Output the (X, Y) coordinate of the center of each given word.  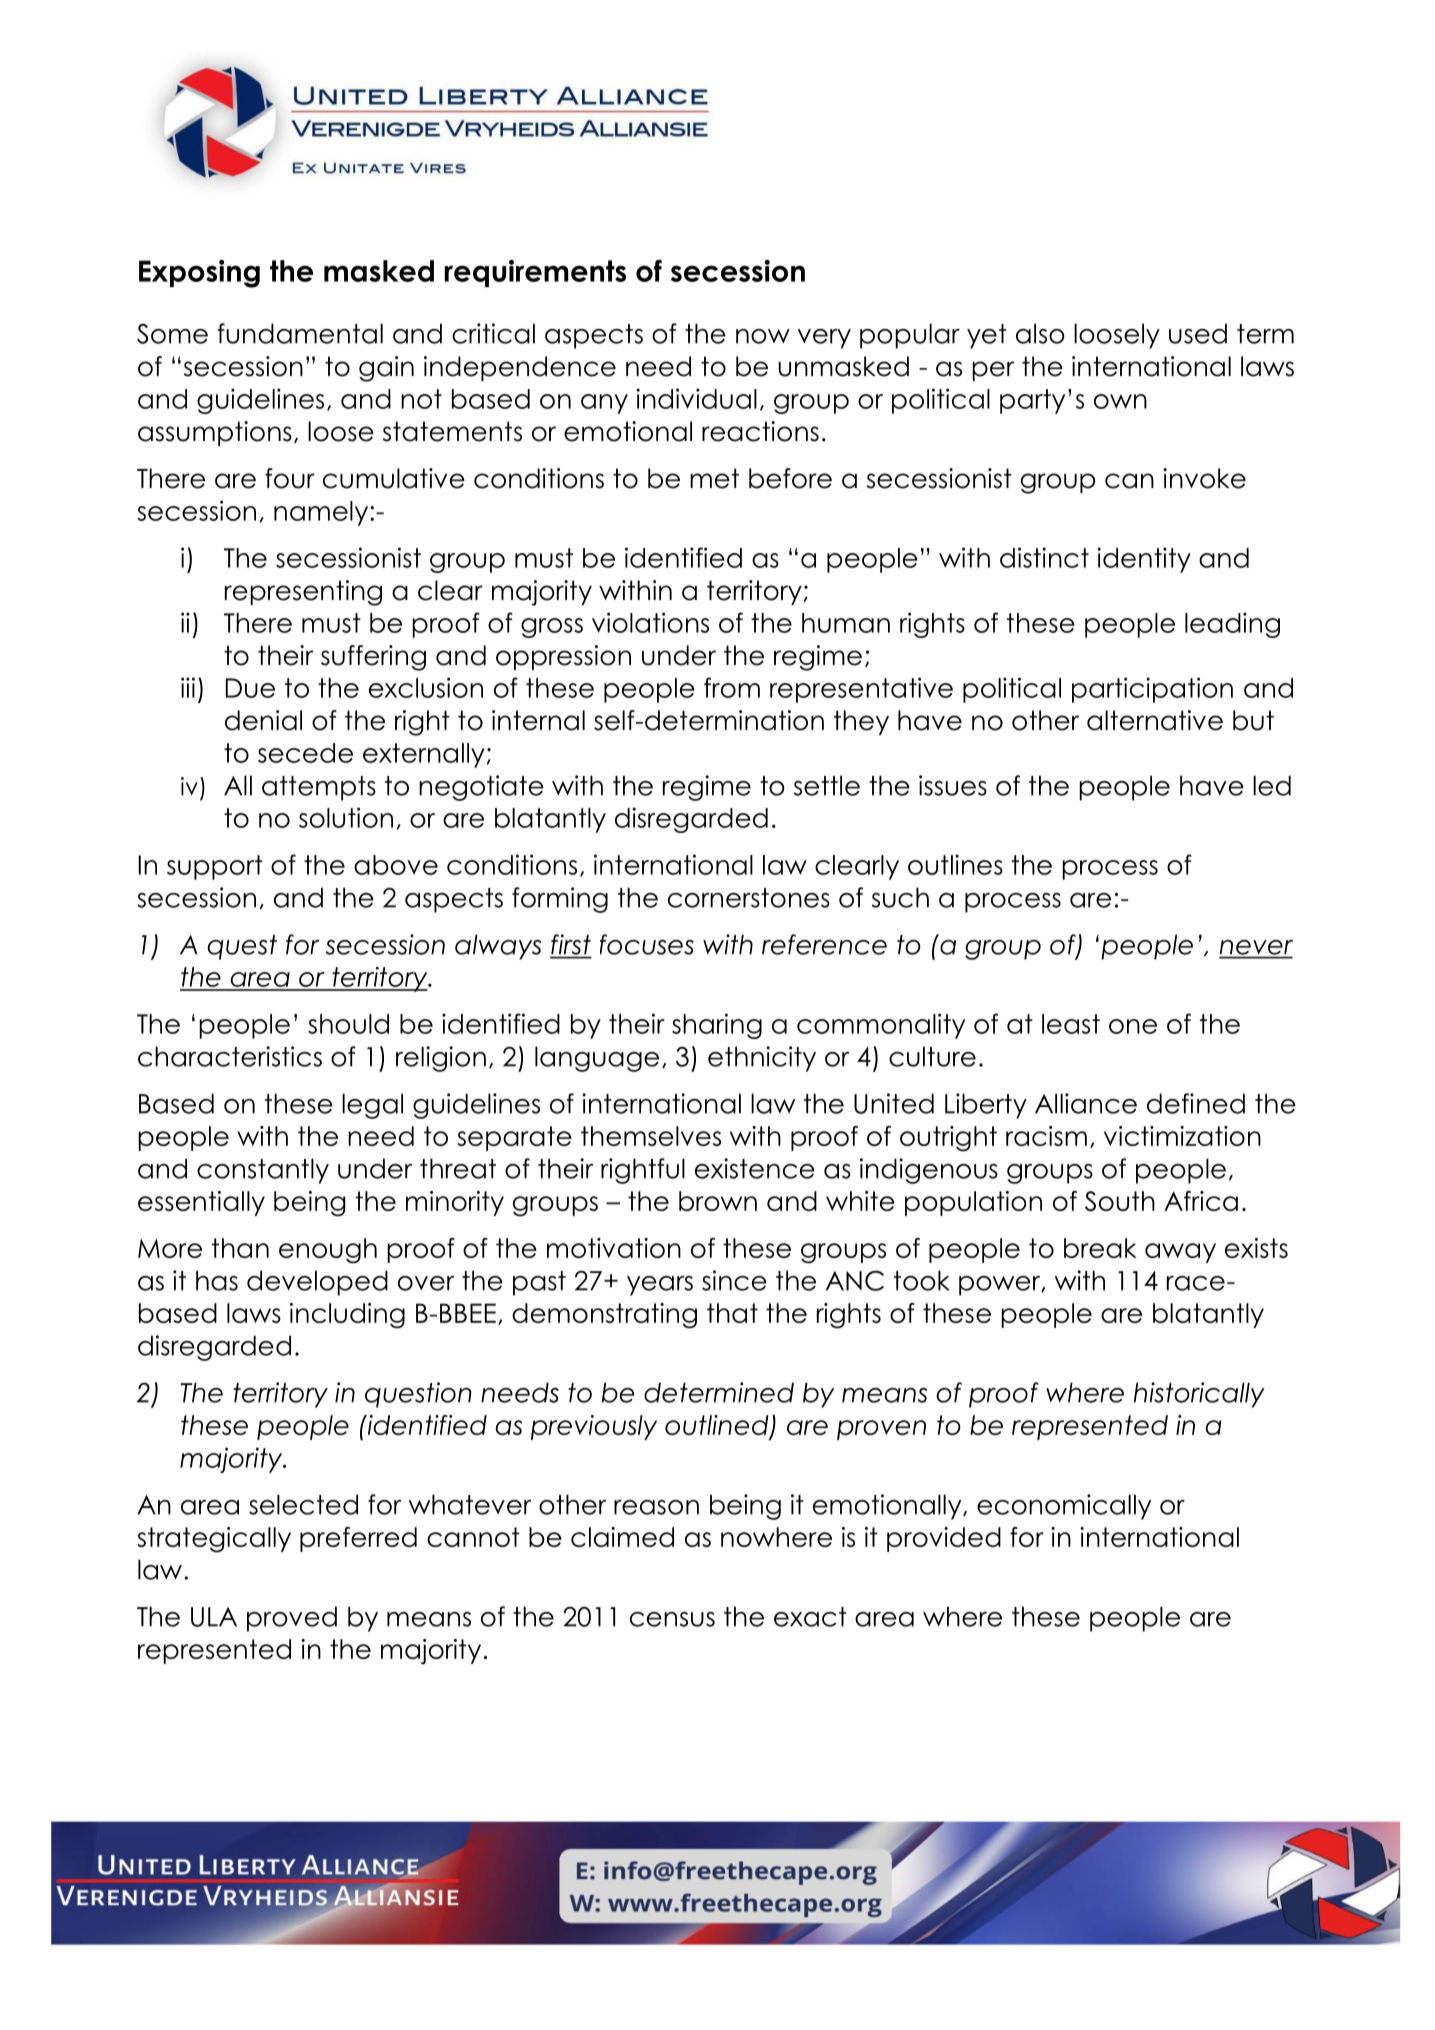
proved (292, 1619)
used (1198, 333)
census (672, 1619)
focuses (647, 944)
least (1071, 1024)
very (824, 339)
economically (1064, 1507)
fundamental (300, 333)
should (348, 1024)
